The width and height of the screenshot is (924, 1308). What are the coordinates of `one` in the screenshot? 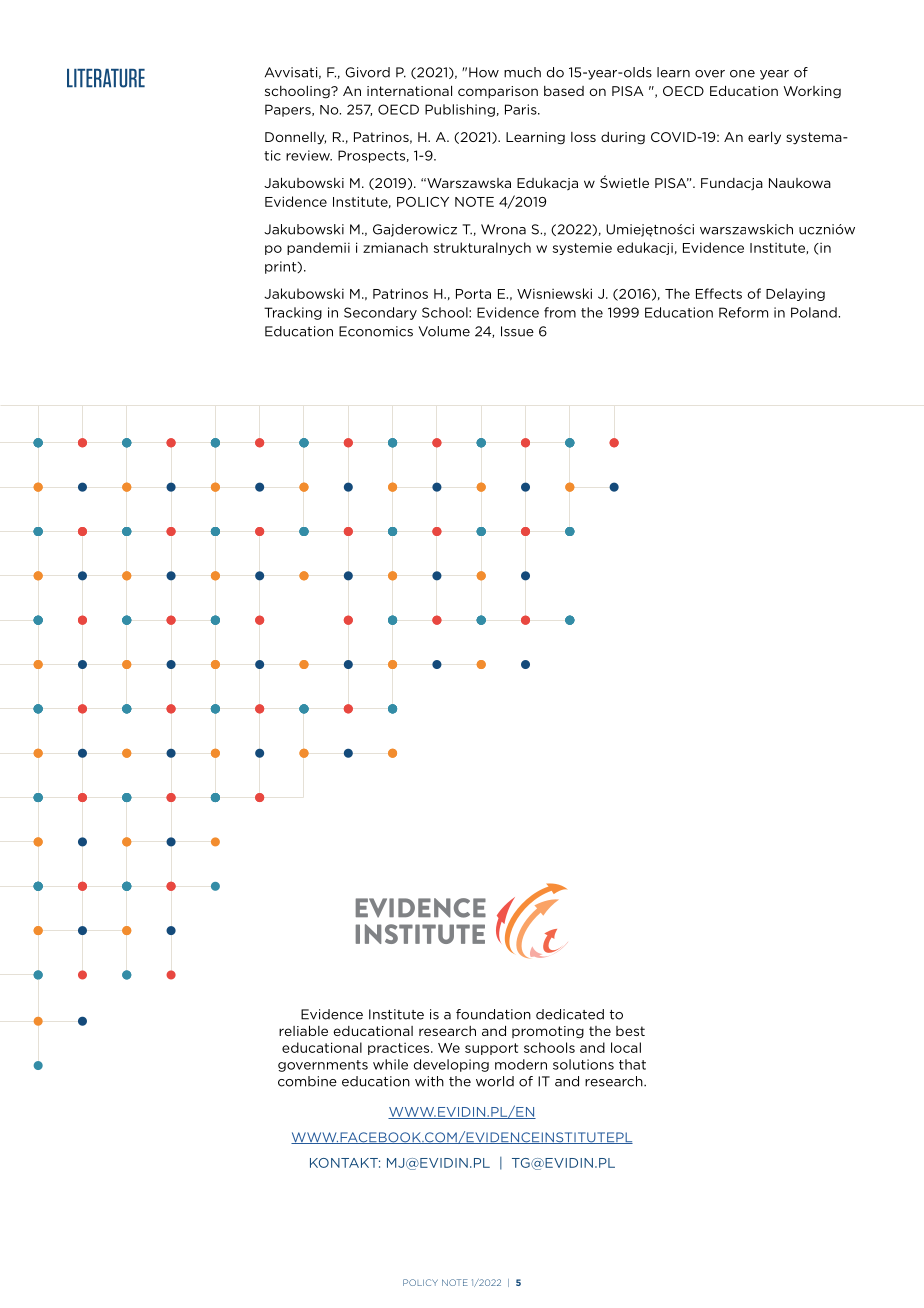 It's located at (742, 74).
